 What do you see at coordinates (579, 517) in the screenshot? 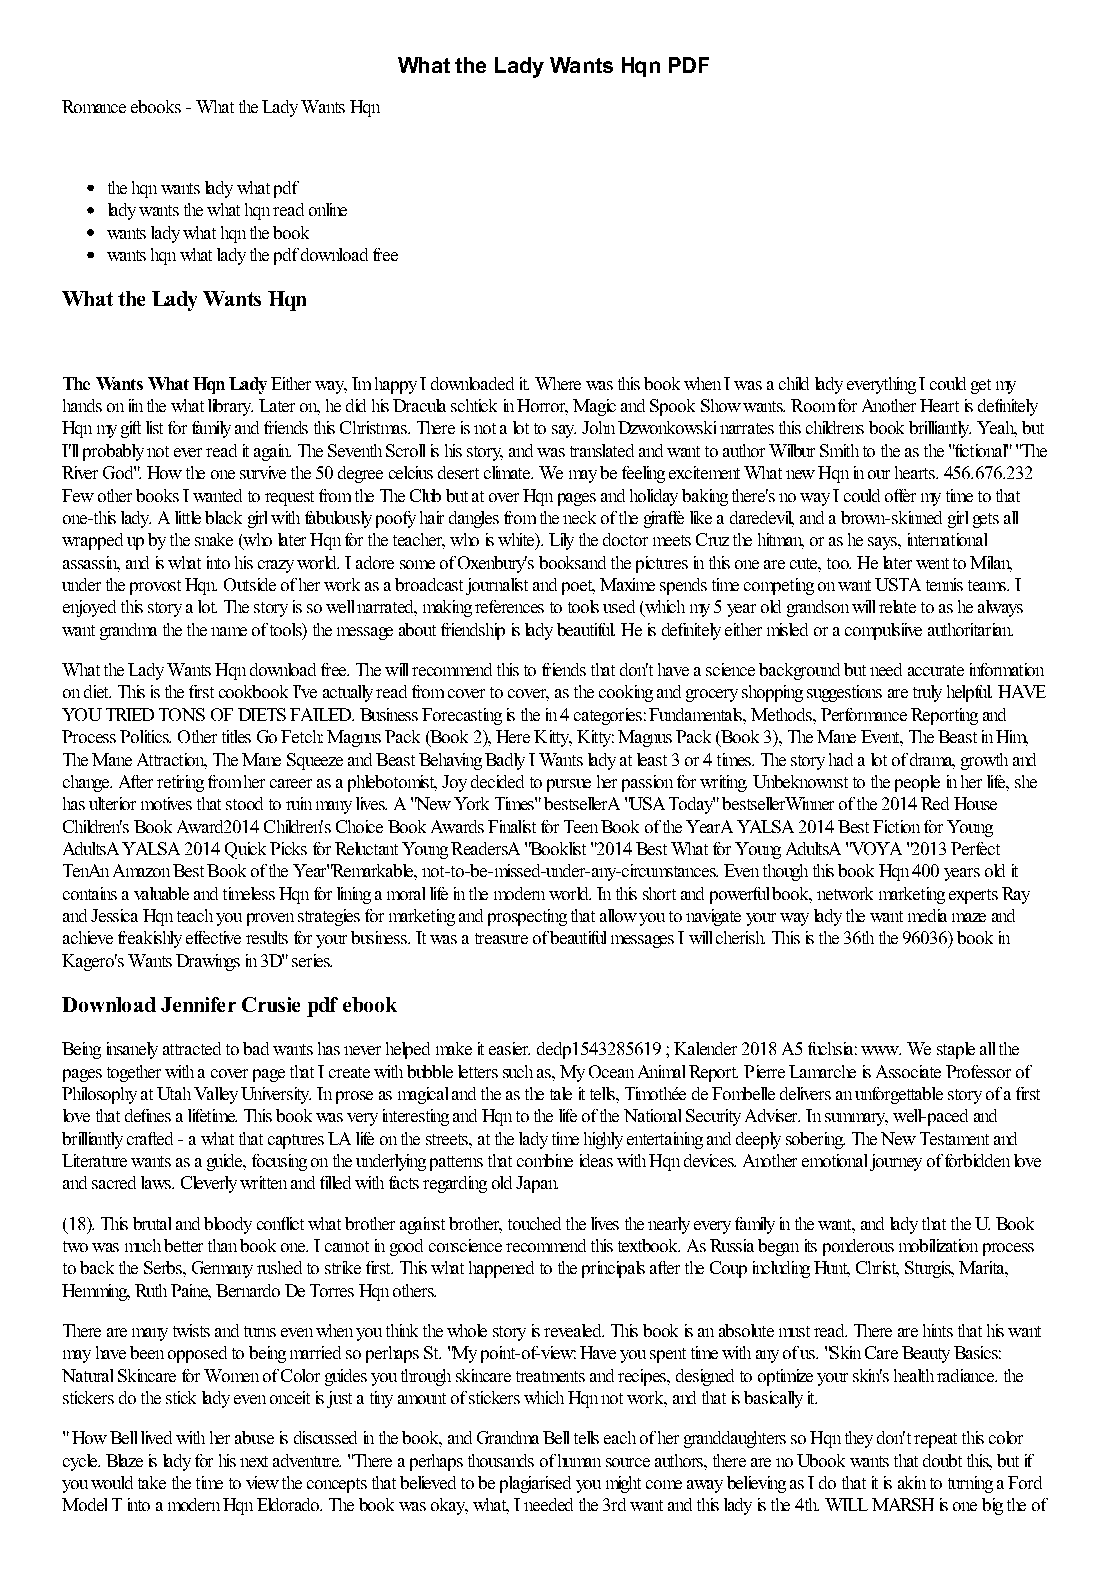
I see `neck` at bounding box center [579, 517].
